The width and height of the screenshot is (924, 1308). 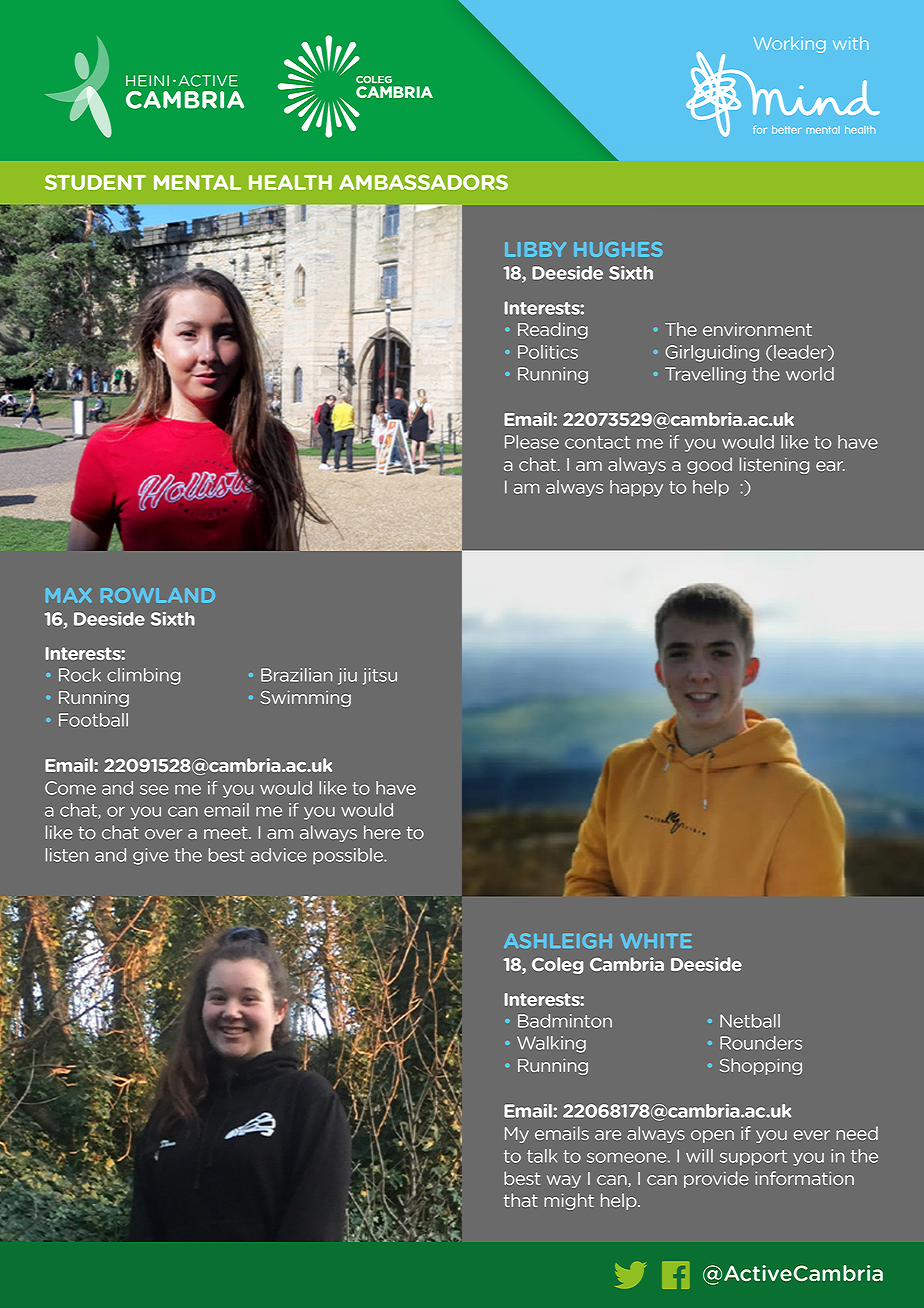 What do you see at coordinates (790, 45) in the screenshot?
I see `Working` at bounding box center [790, 45].
